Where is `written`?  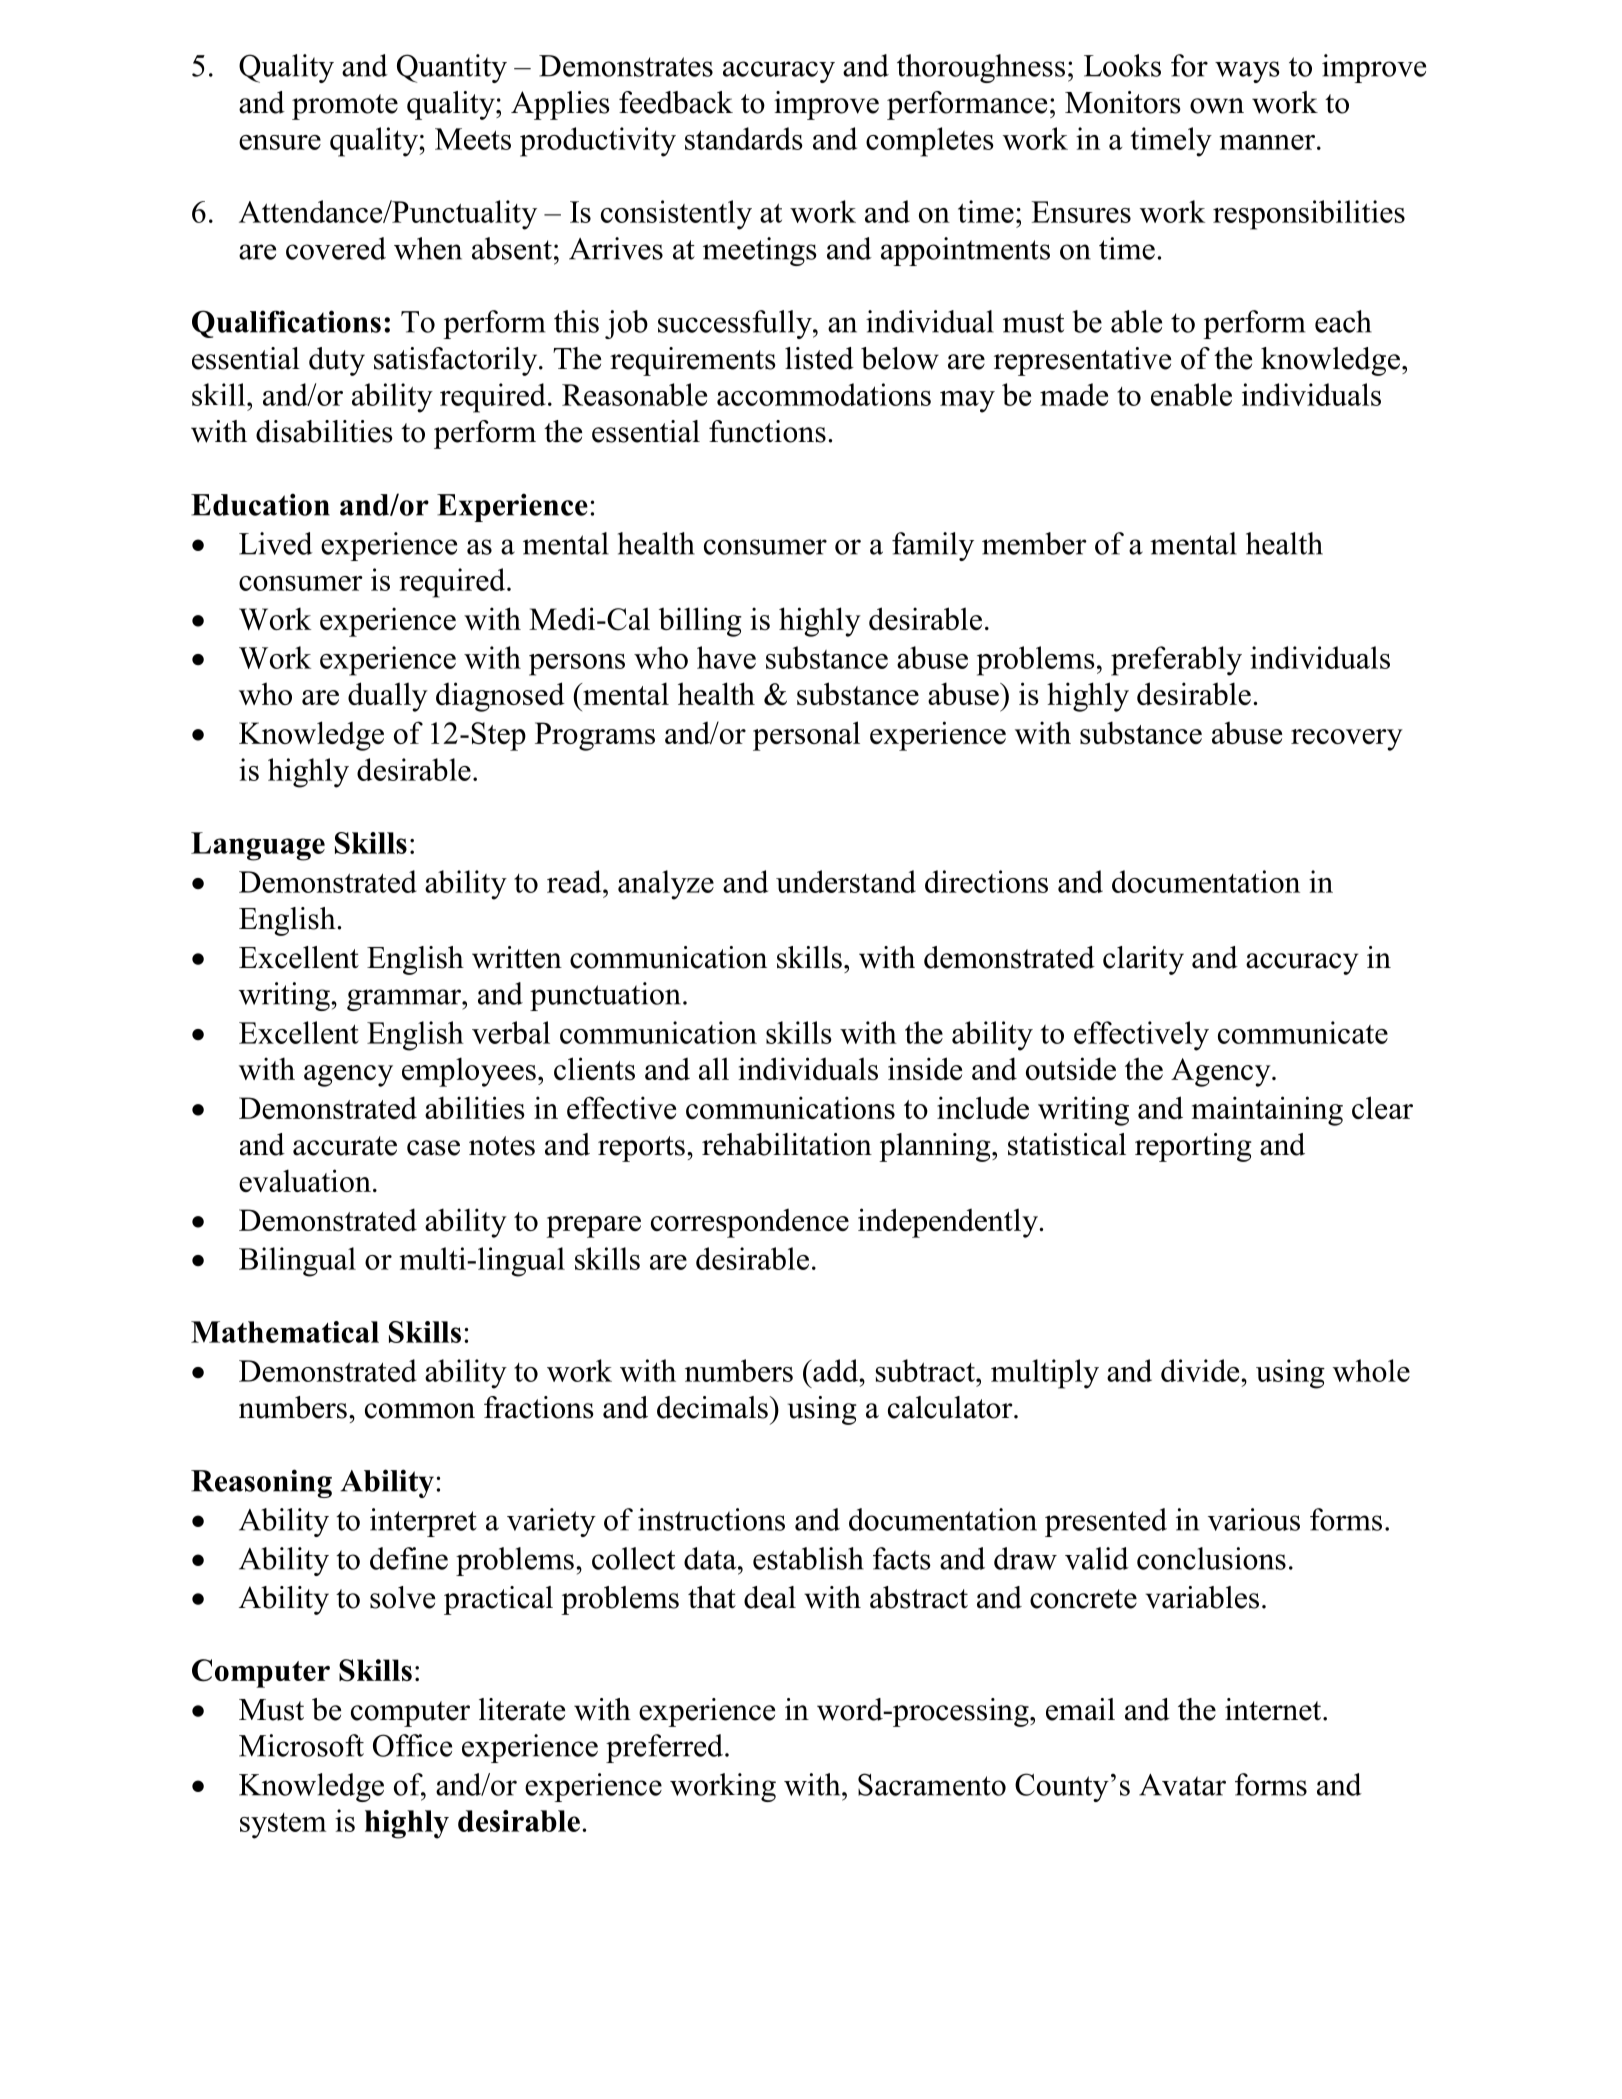 written is located at coordinates (517, 957).
